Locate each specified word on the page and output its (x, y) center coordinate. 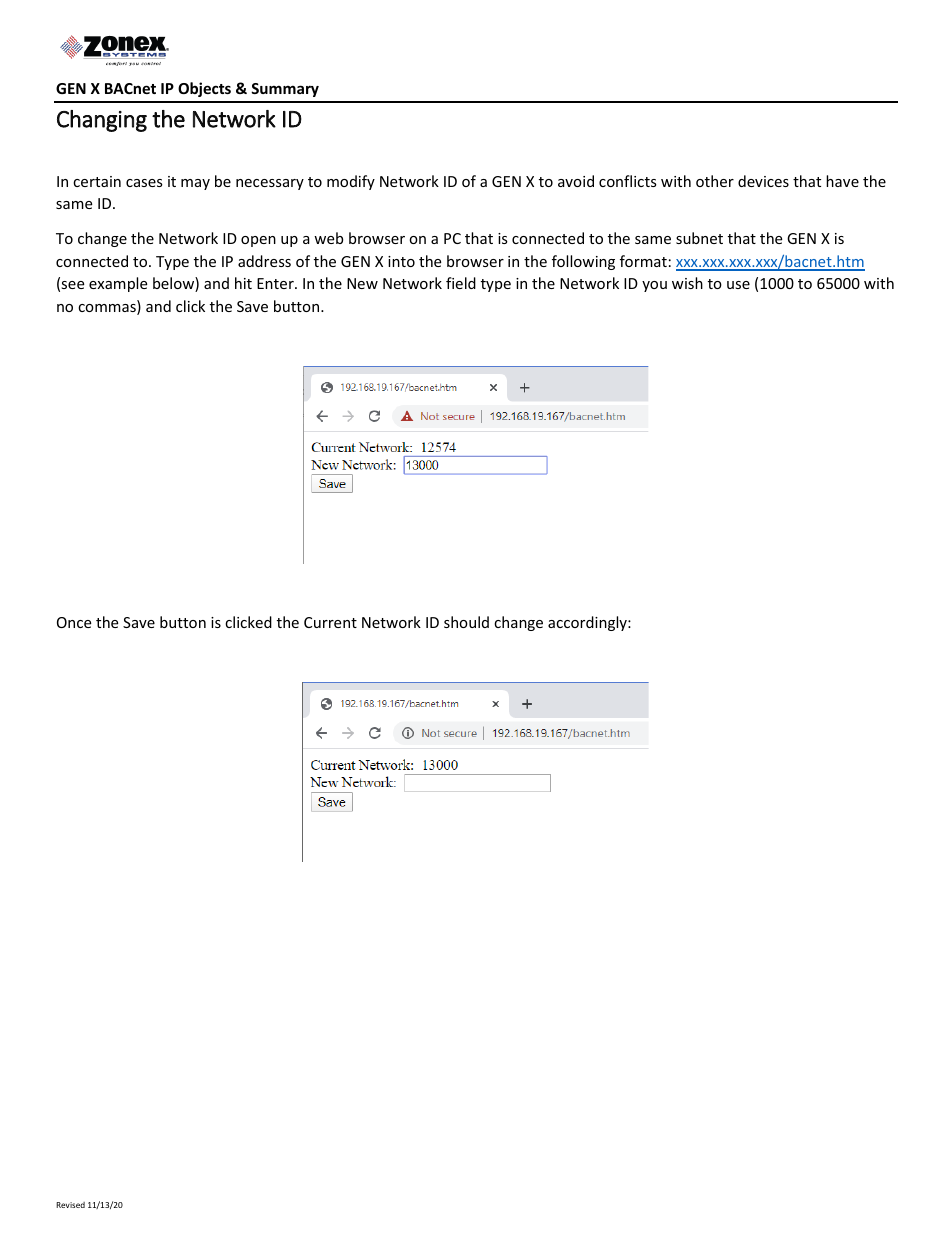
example (118, 284)
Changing (102, 121)
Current (330, 622)
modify (351, 182)
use (738, 285)
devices (763, 181)
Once (74, 622)
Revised (70, 1205)
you (654, 286)
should (466, 622)
